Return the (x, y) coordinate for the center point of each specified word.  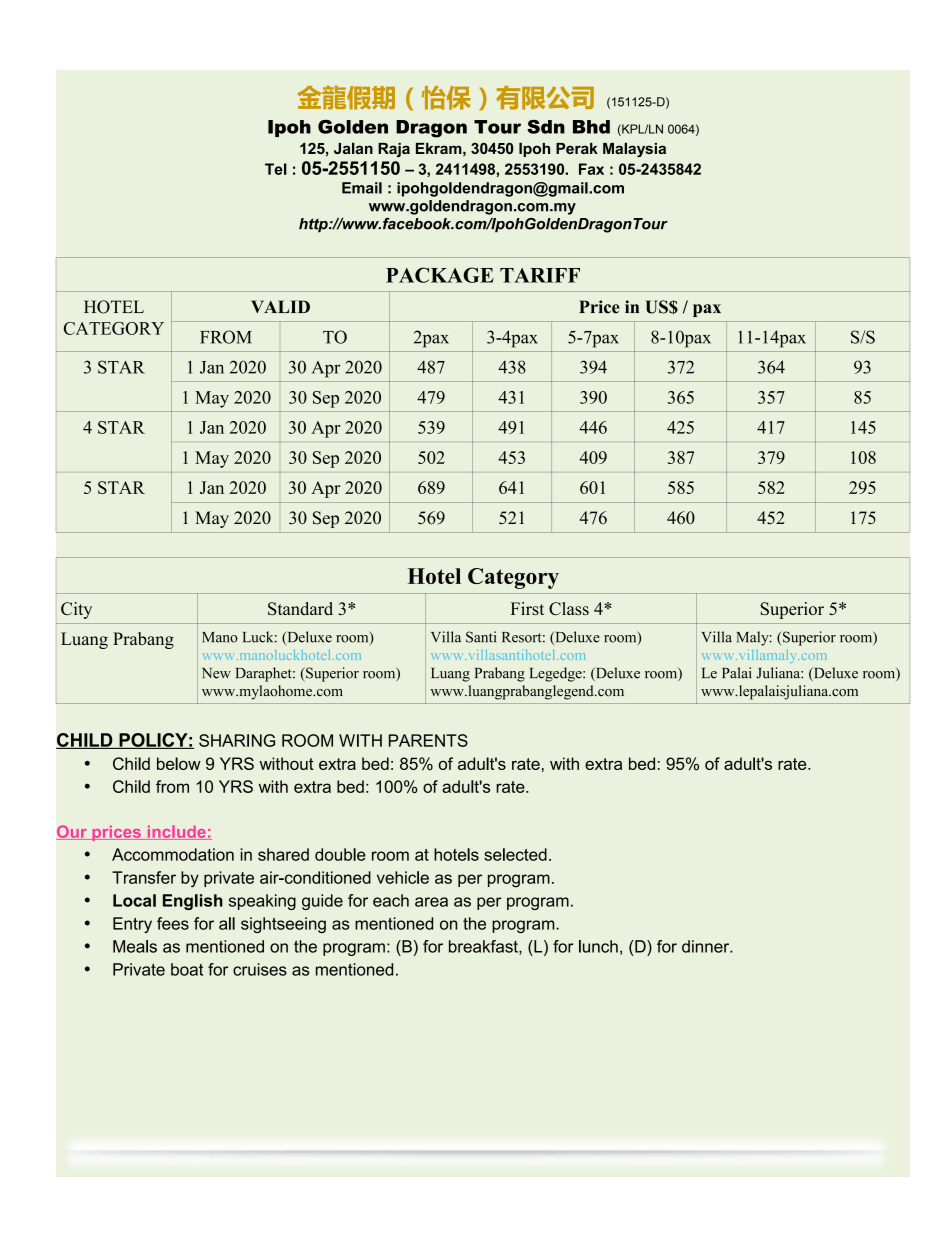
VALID (280, 306)
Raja (394, 150)
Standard (300, 609)
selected (515, 854)
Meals (135, 946)
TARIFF (540, 275)
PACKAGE (440, 275)
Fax (591, 169)
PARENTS (428, 740)
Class (569, 609)
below (179, 763)
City (76, 610)
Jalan (353, 148)
